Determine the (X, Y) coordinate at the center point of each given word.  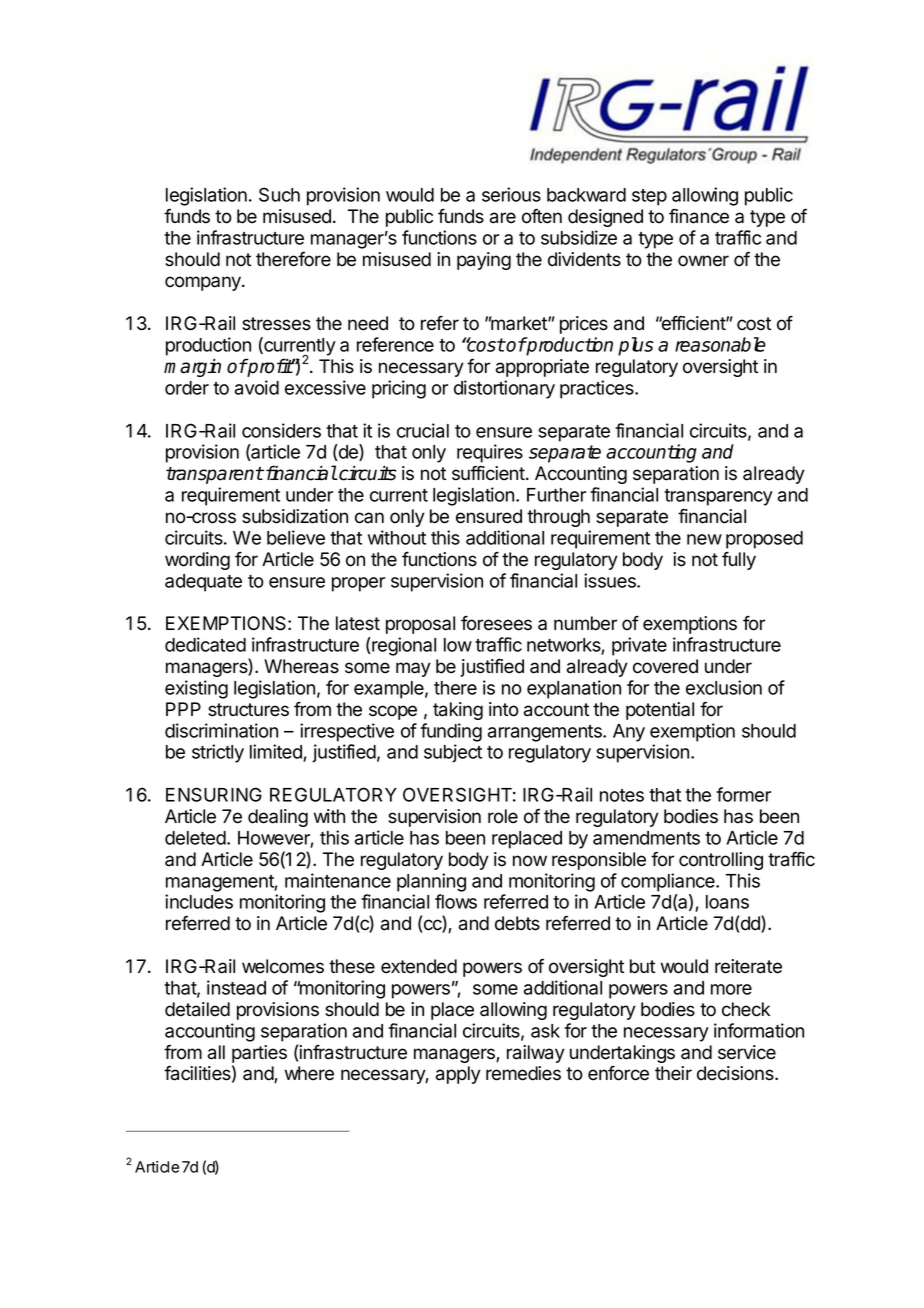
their (673, 1073)
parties (259, 1054)
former (743, 794)
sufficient (489, 473)
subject (453, 753)
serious (511, 194)
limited (277, 753)
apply (458, 1075)
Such (279, 194)
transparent (215, 475)
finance (699, 216)
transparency (718, 497)
